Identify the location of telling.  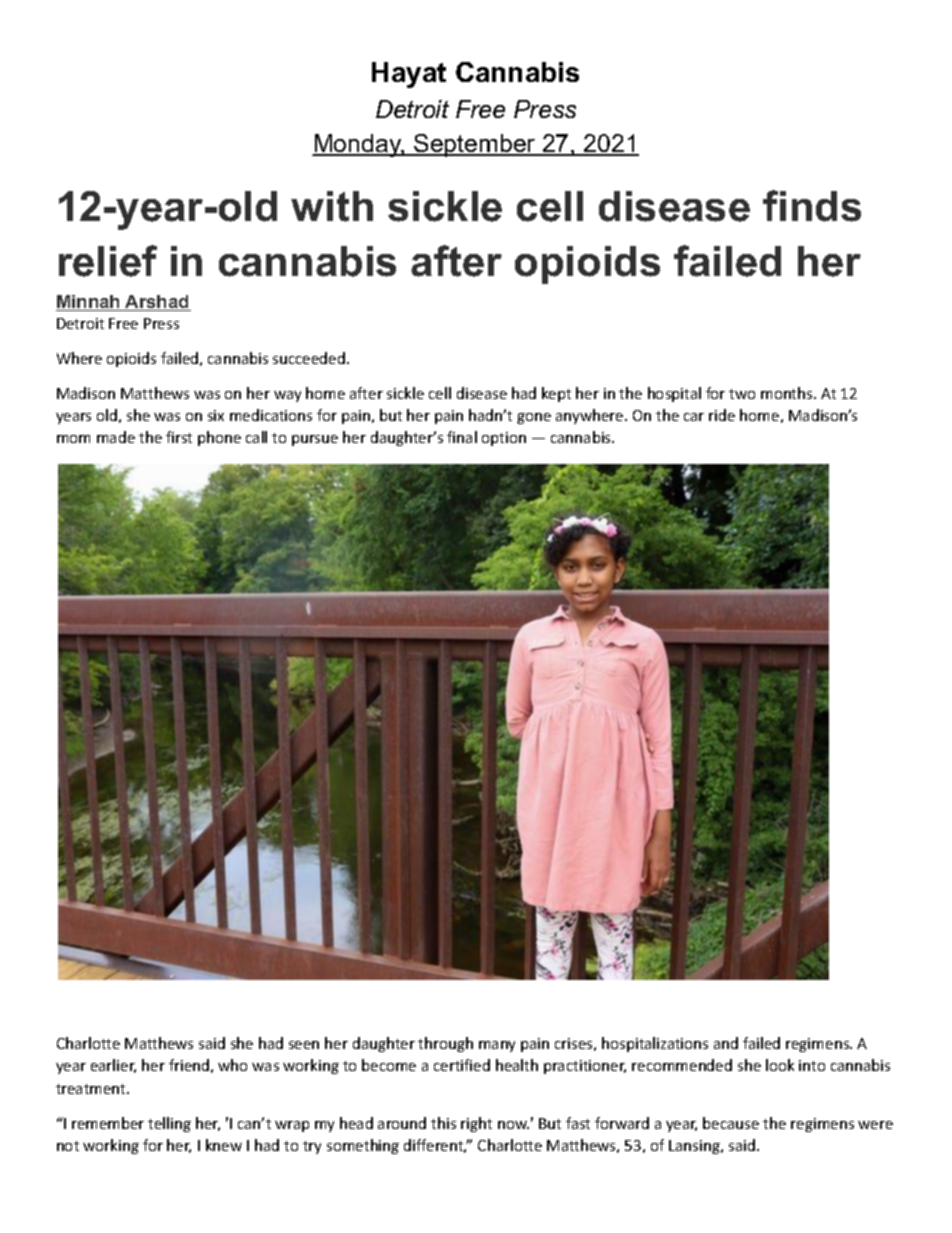
(169, 1124).
